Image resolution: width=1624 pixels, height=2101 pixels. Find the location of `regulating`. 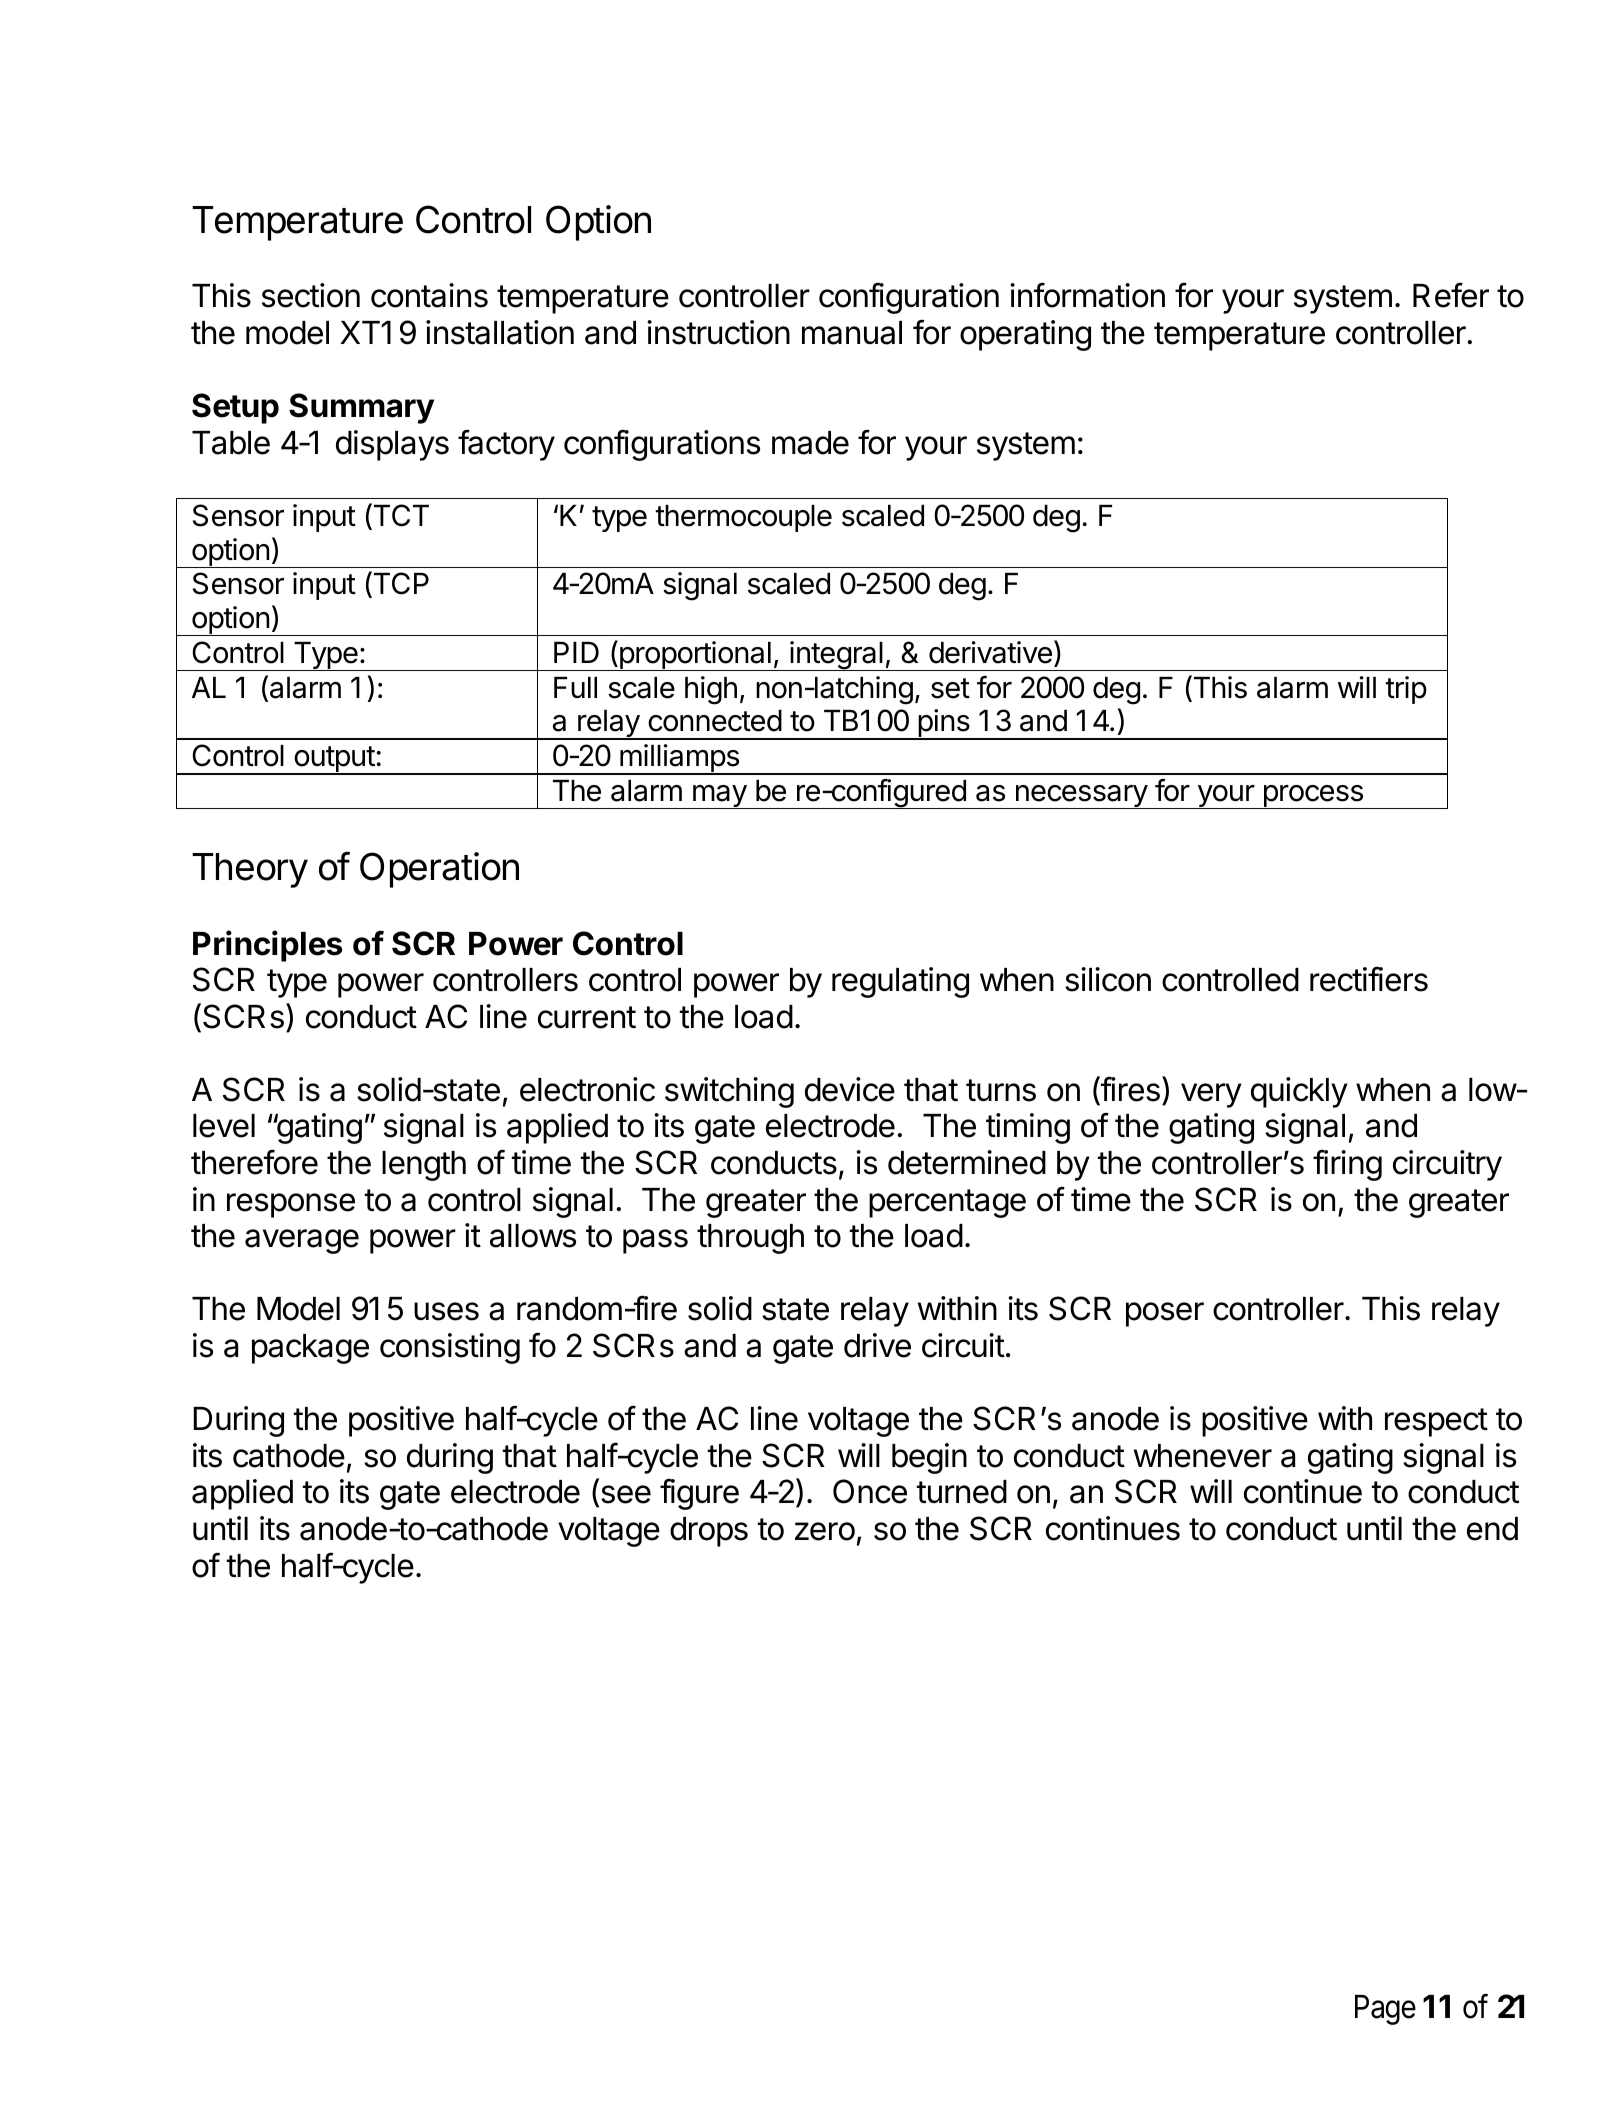

regulating is located at coordinates (900, 982).
